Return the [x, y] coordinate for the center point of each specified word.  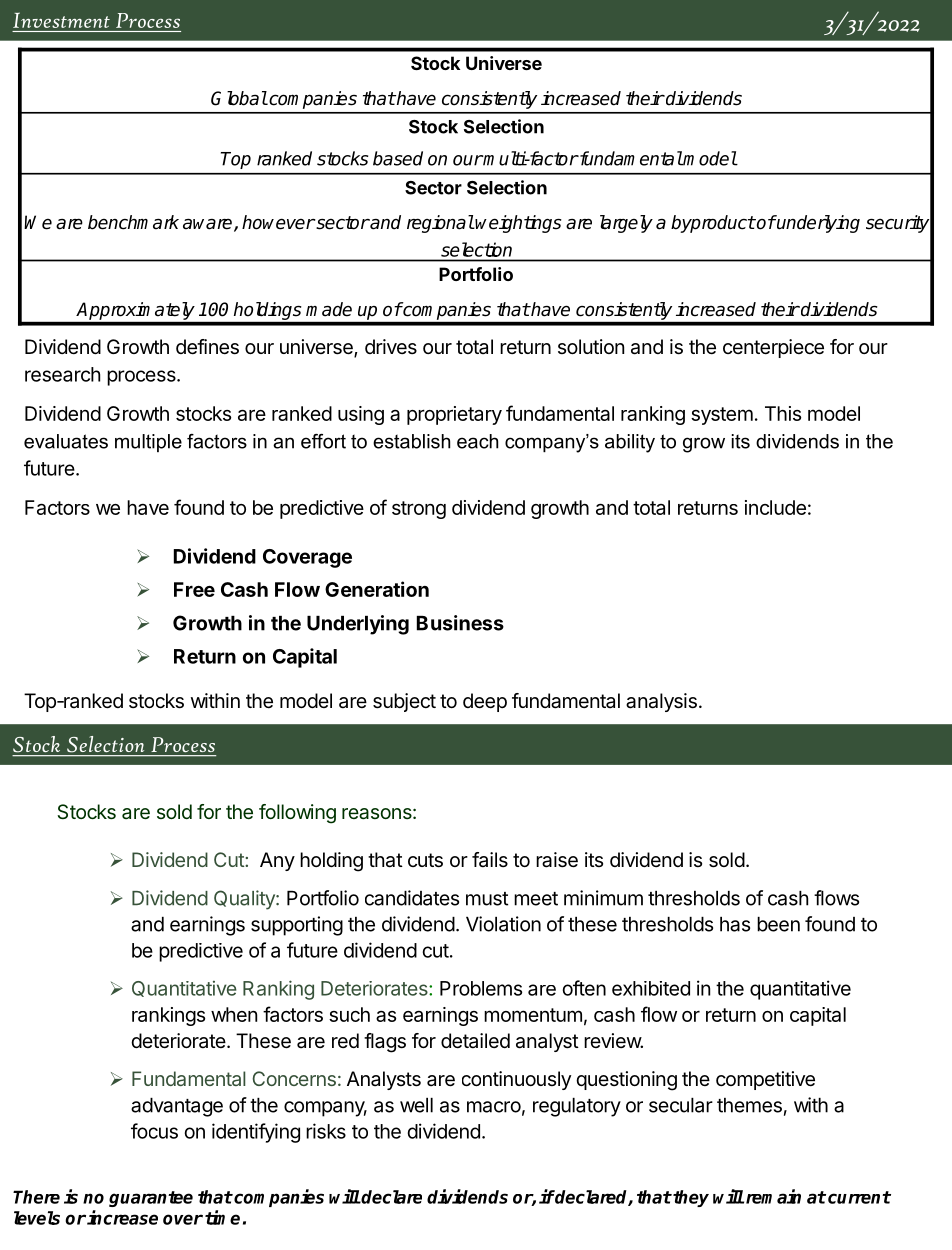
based [398, 158]
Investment [61, 20]
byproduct [713, 224]
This [783, 413]
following [297, 814]
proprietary [454, 415]
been [778, 924]
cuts [425, 860]
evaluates [66, 441]
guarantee [151, 1199]
